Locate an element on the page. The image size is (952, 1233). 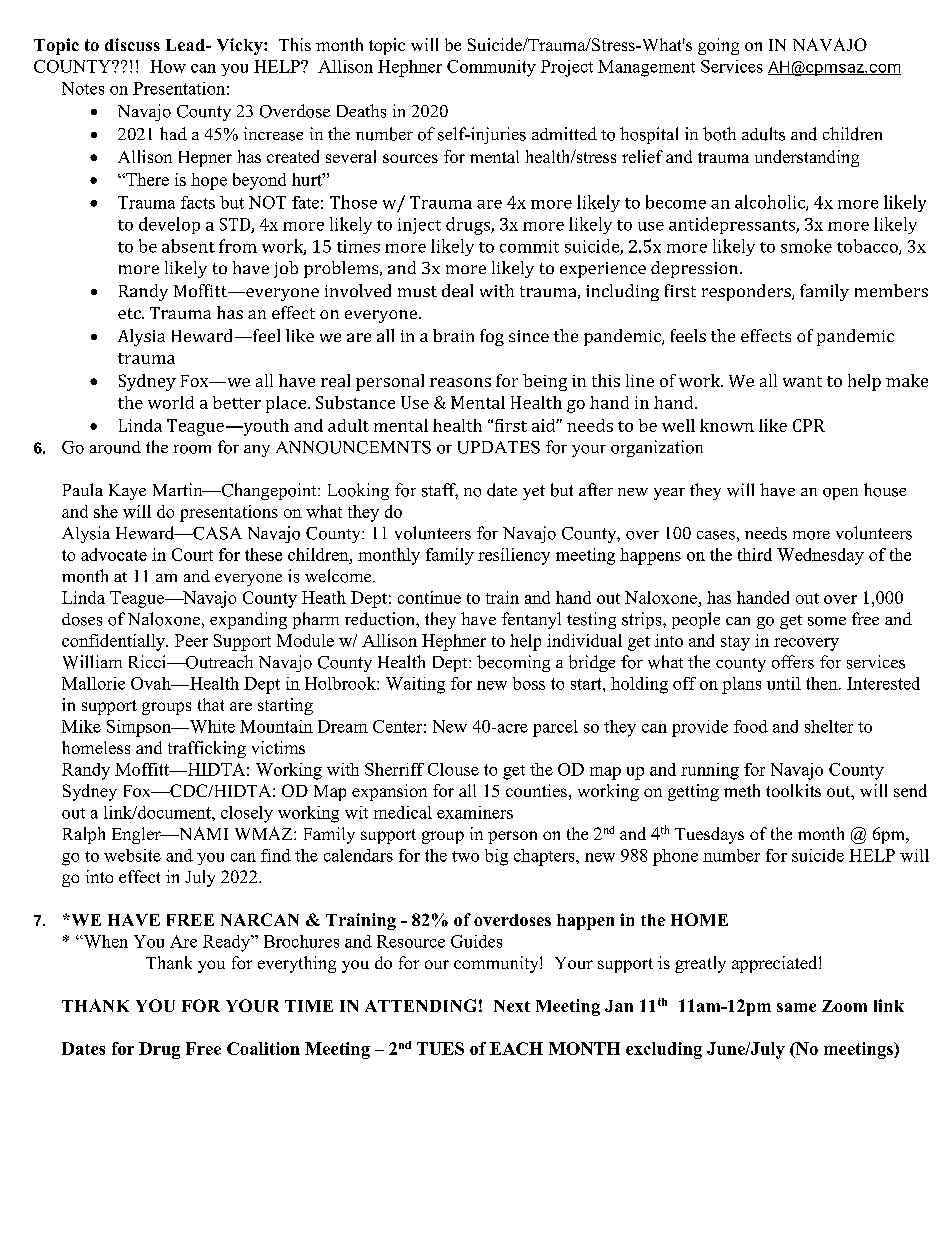
responders is located at coordinates (747, 292).
